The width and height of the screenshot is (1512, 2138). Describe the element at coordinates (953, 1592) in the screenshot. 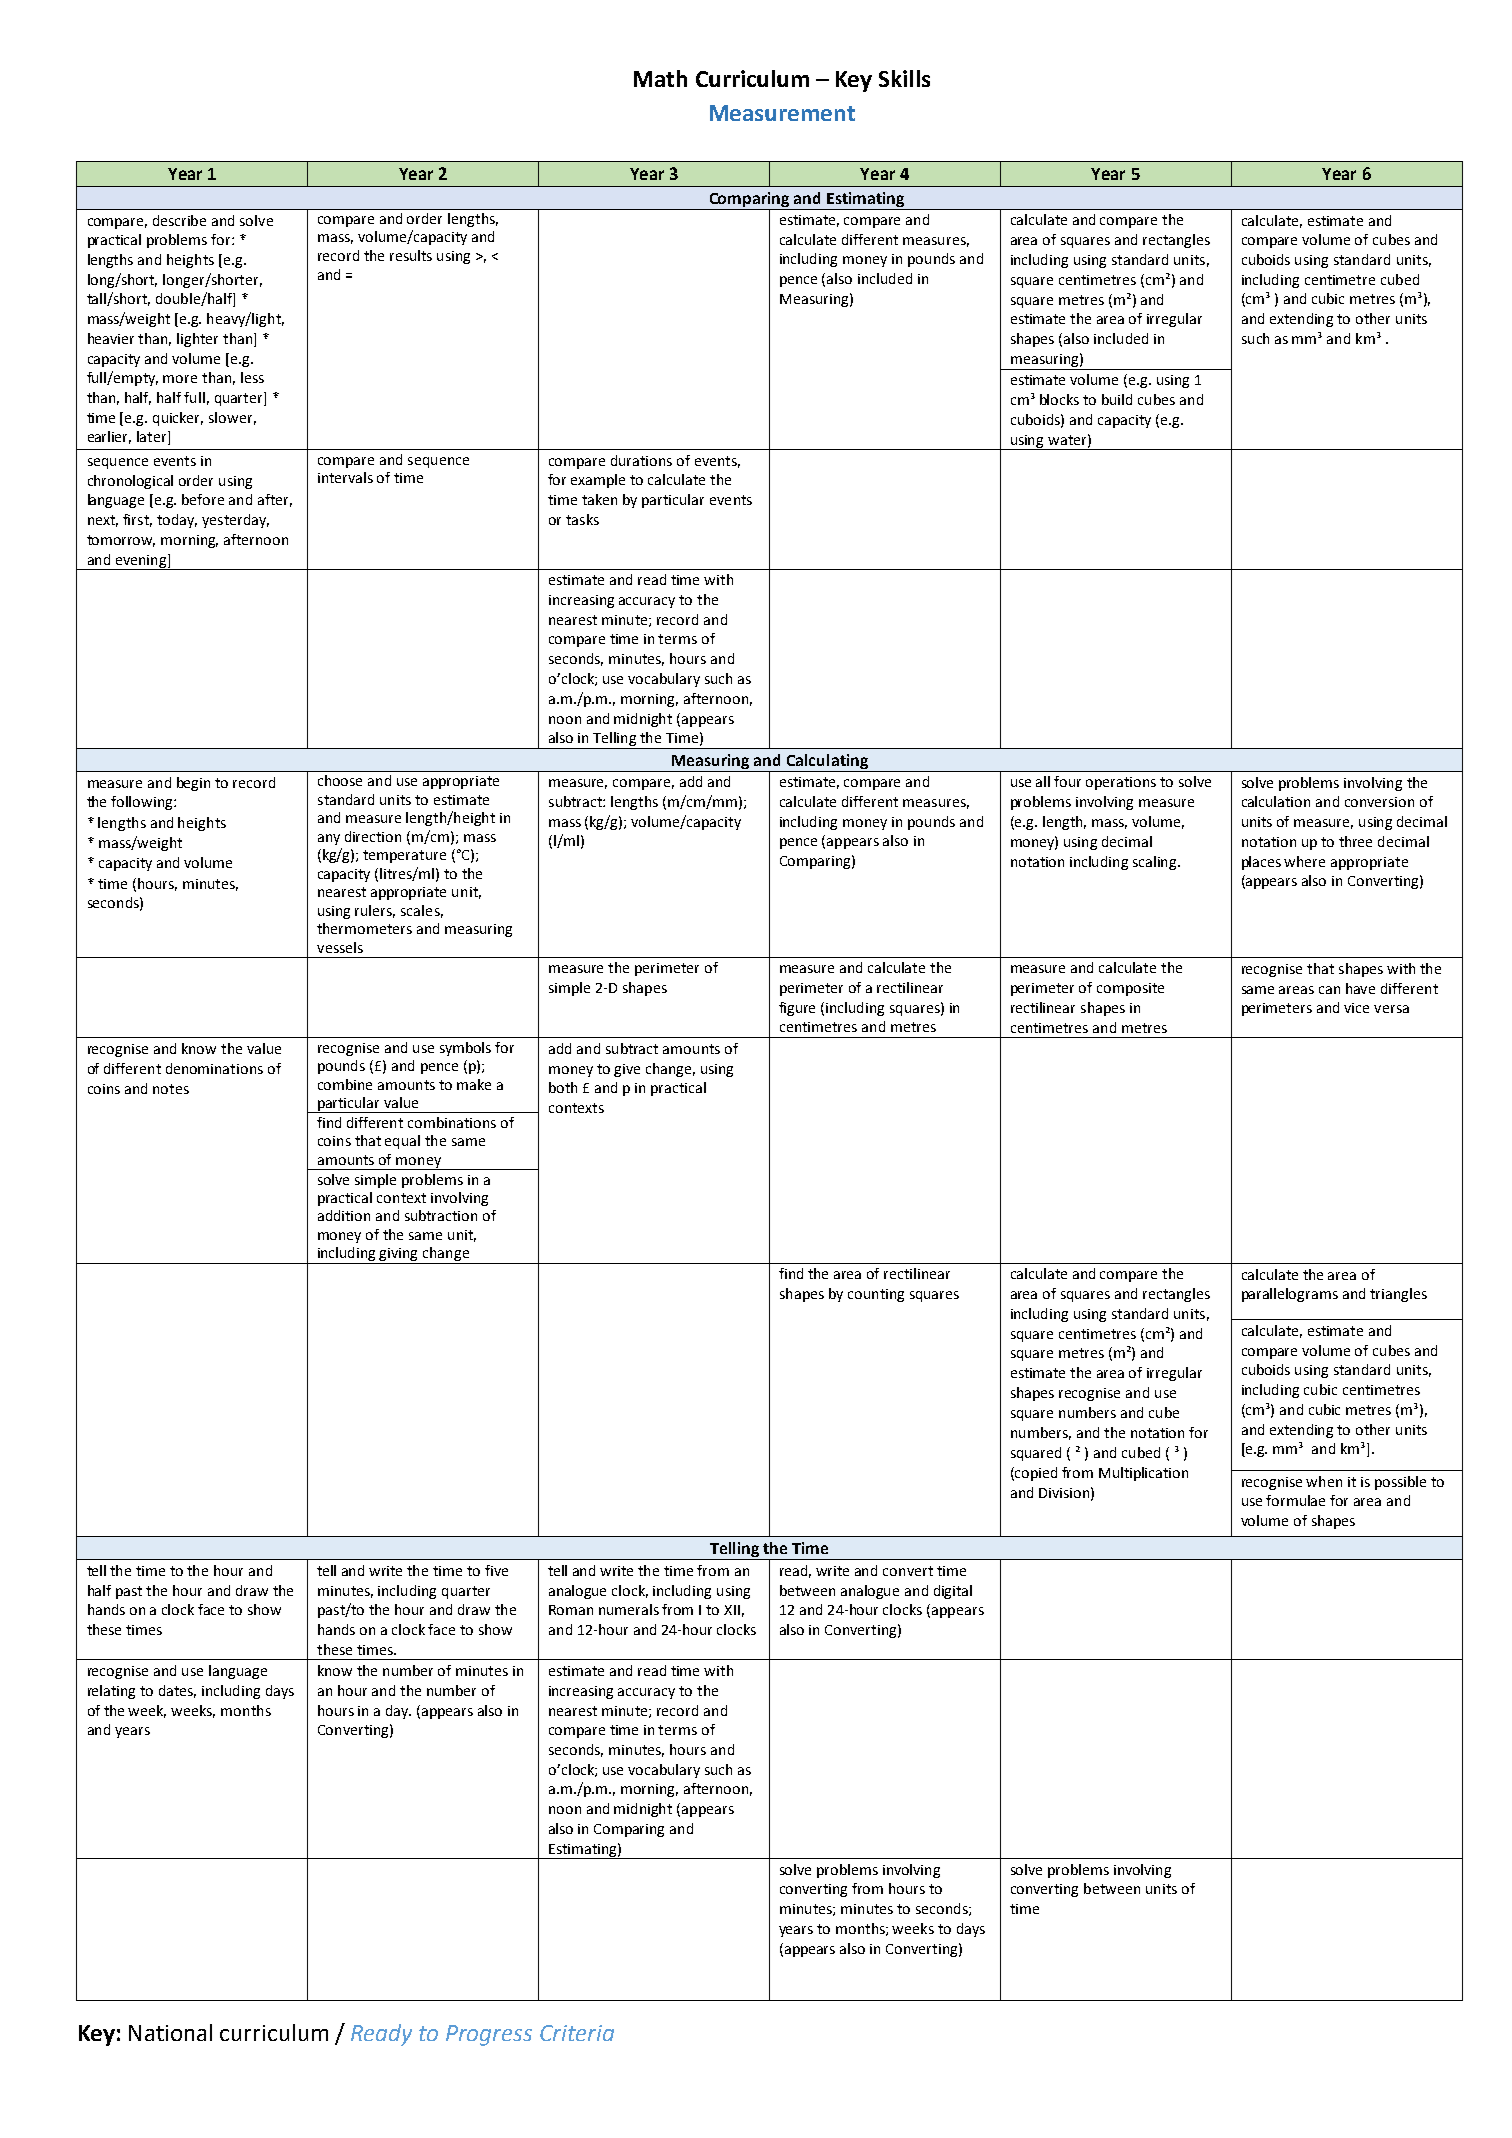

I see `digital` at that location.
